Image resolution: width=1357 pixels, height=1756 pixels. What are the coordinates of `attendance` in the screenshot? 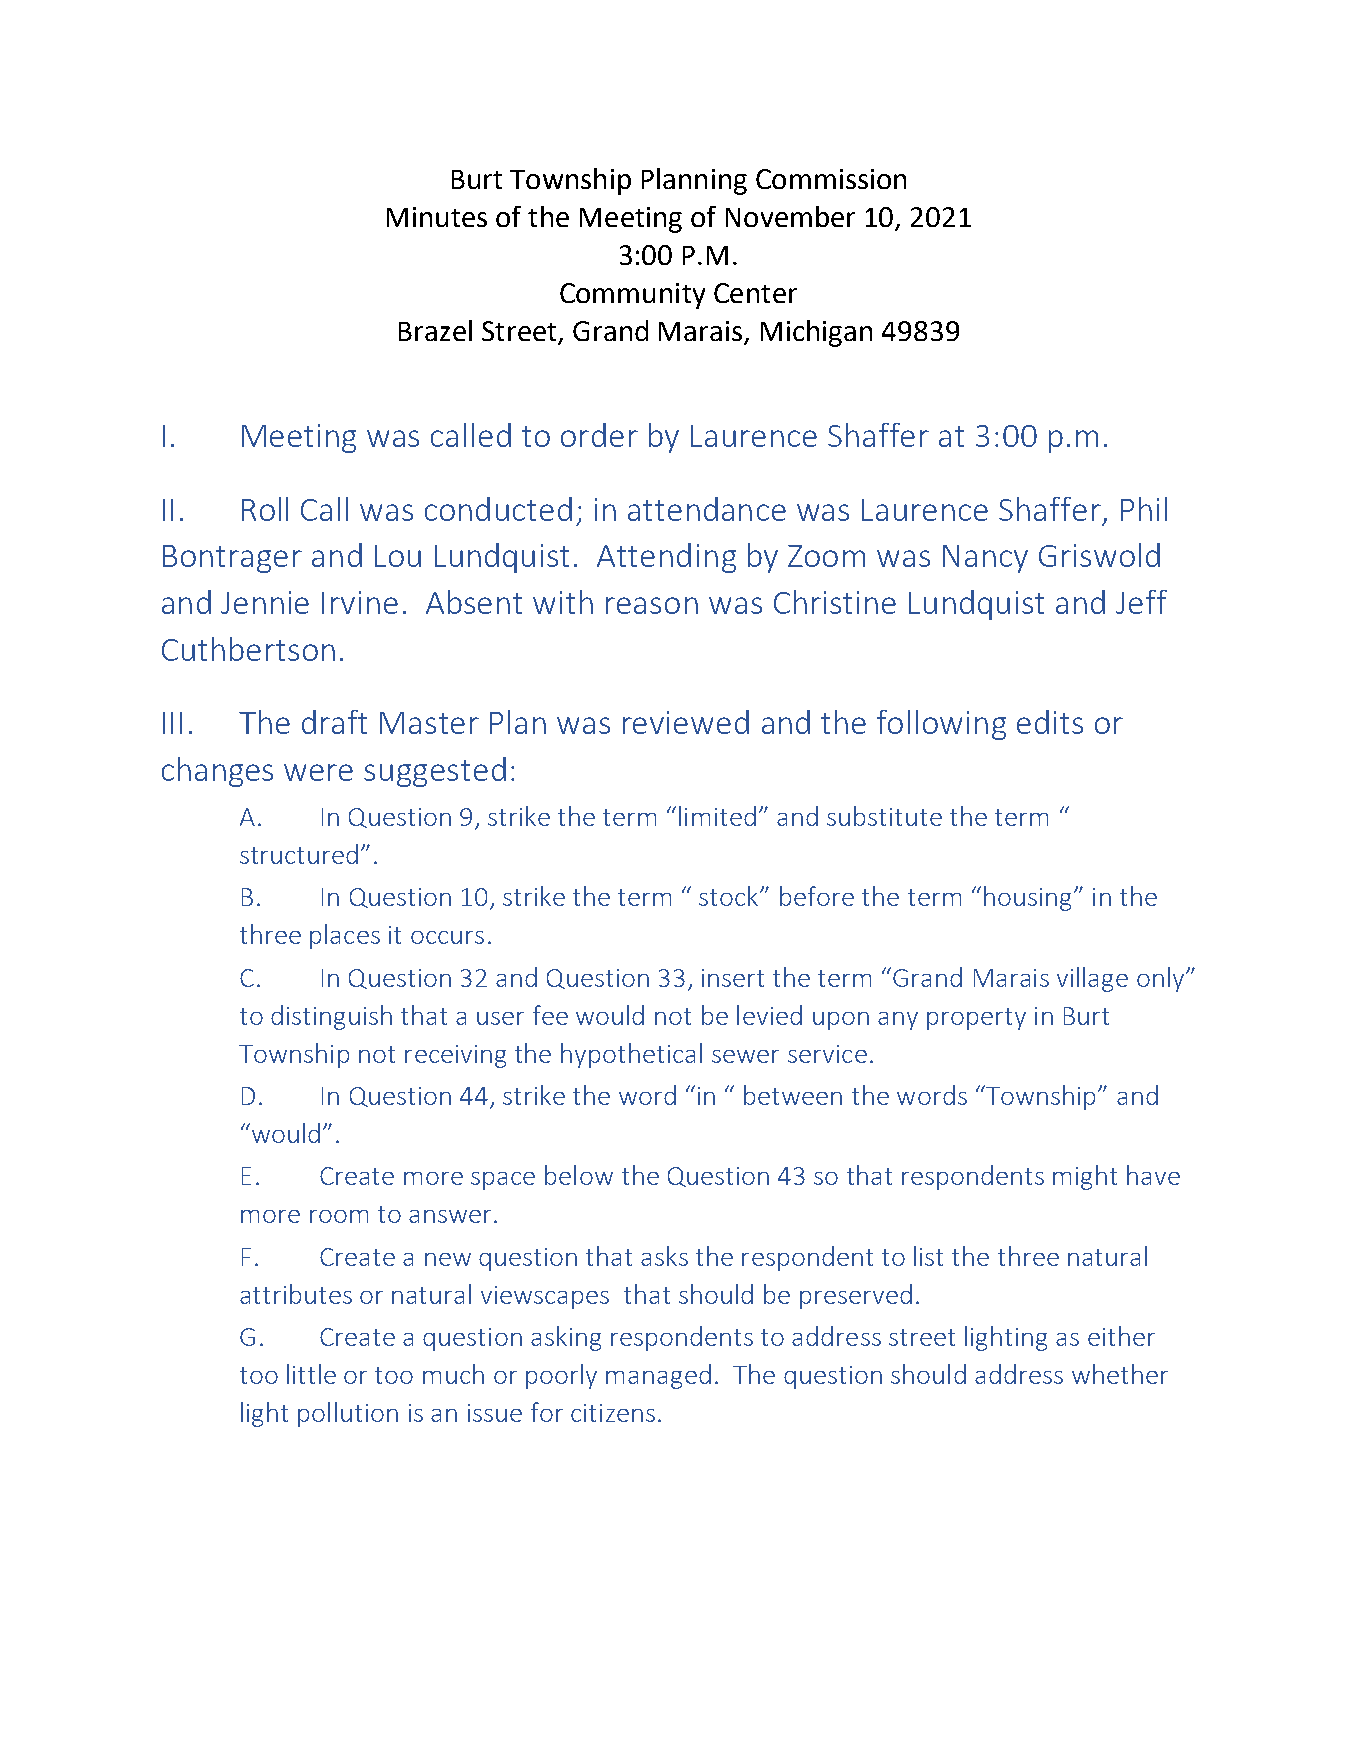 It's located at (707, 509).
